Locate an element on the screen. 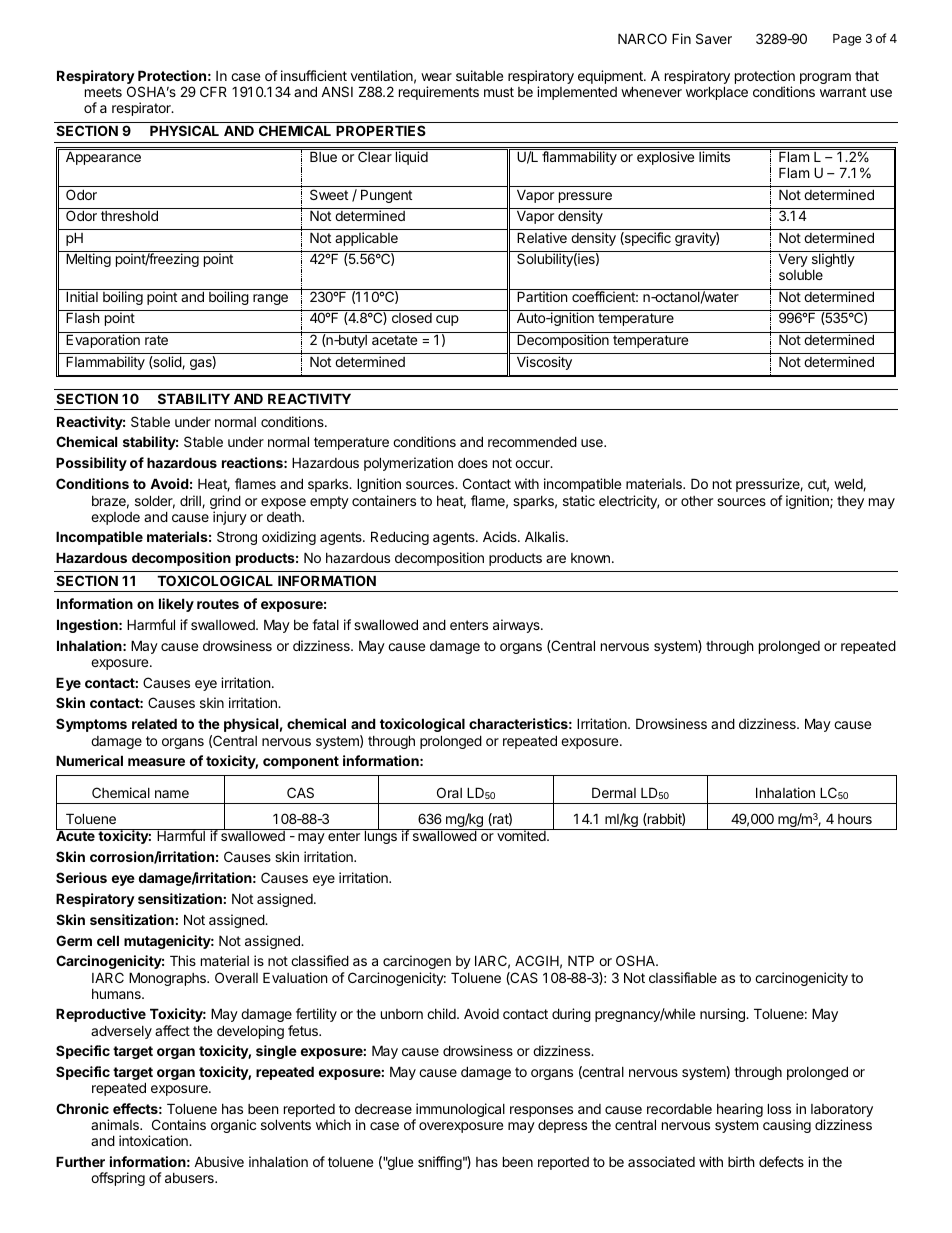  Possibility is located at coordinates (91, 464).
